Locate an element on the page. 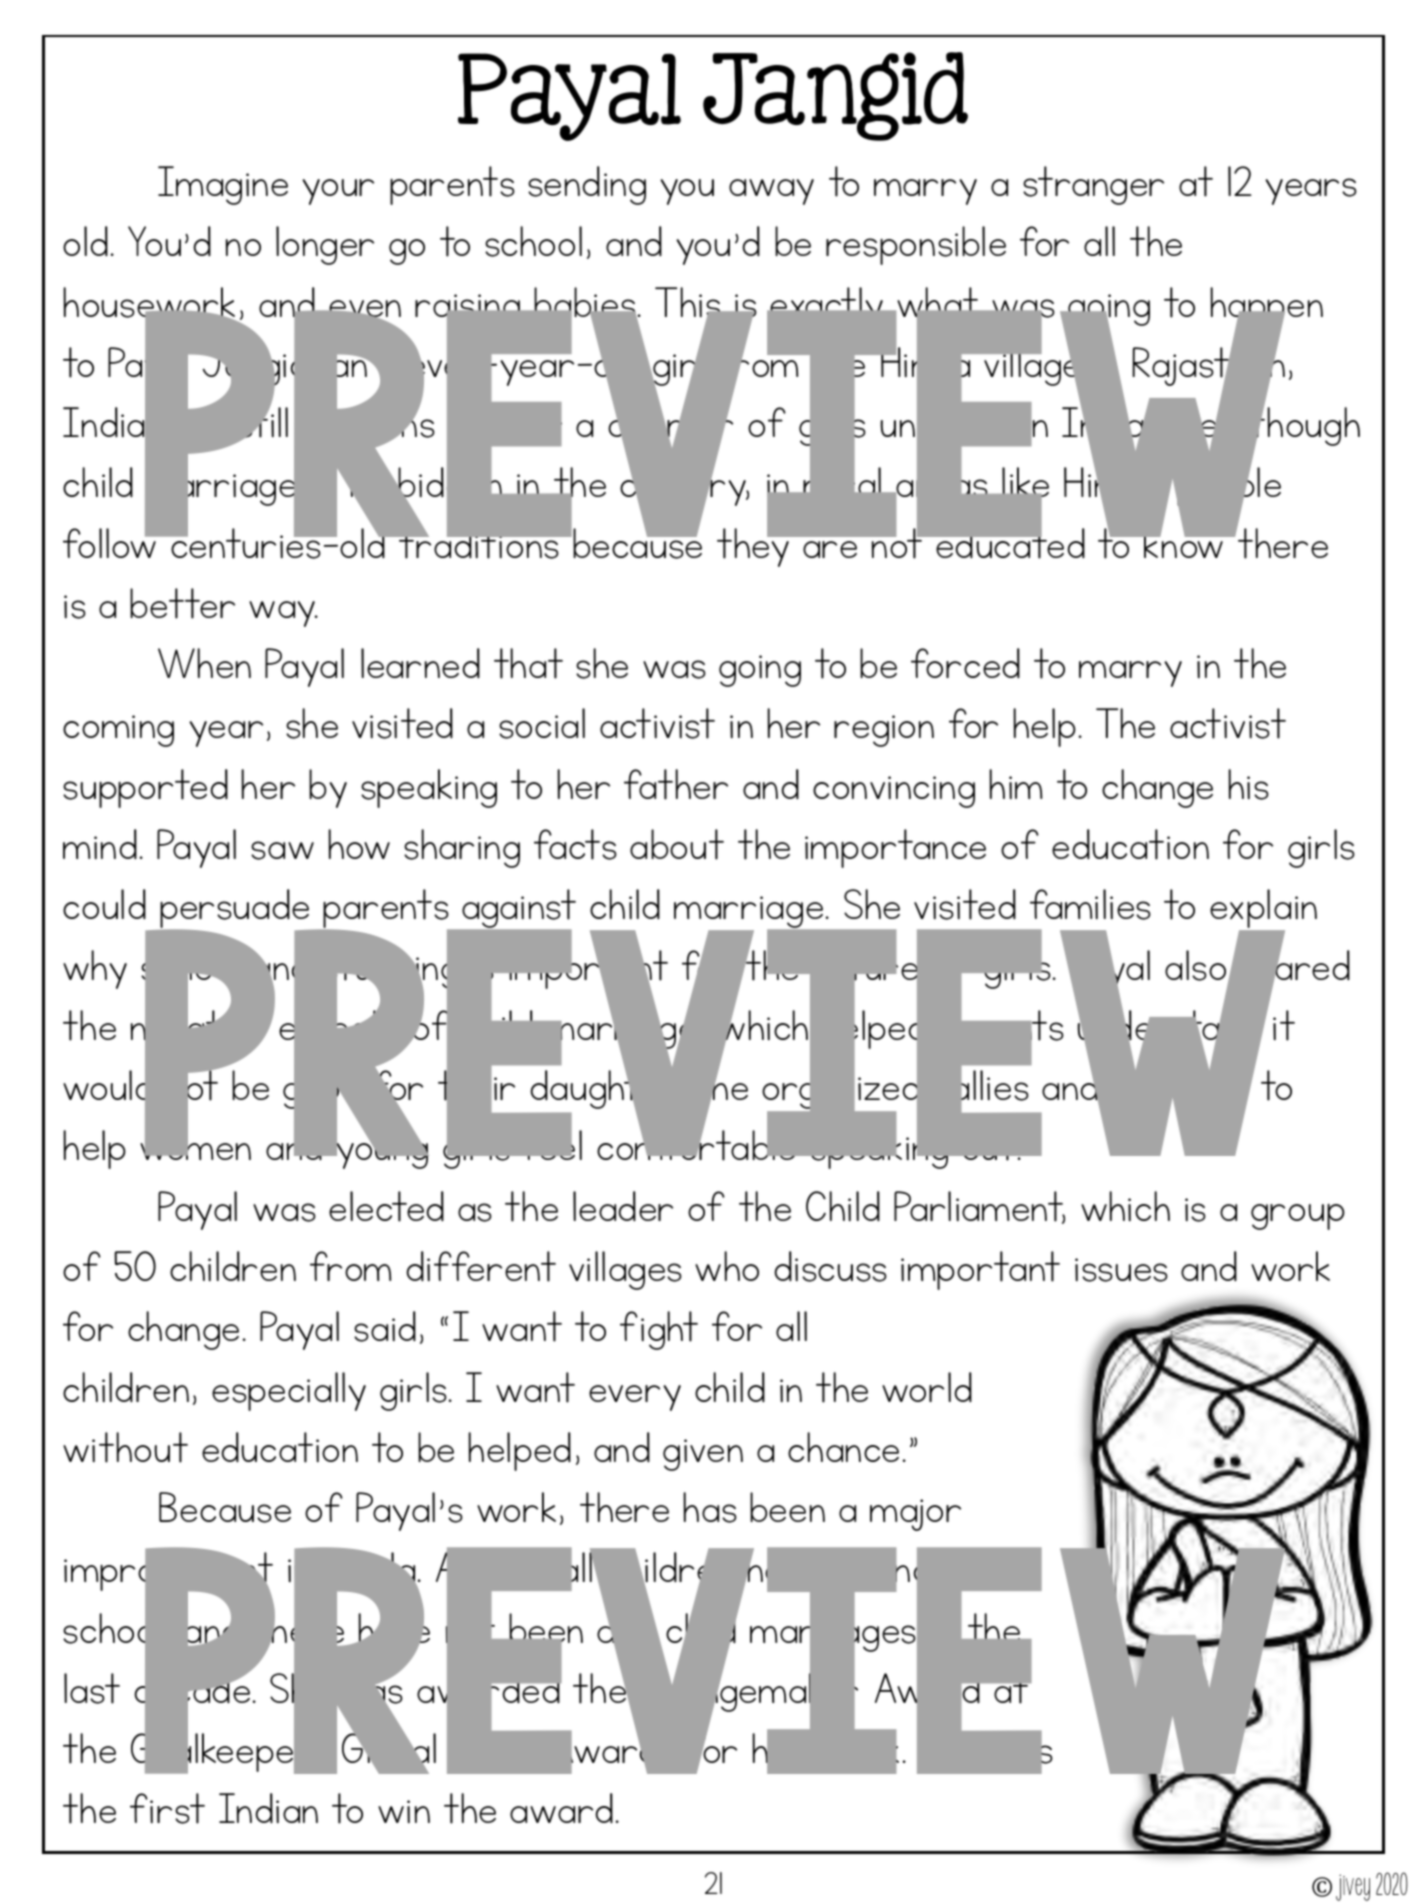 This image has height=1903, width=1427. stranger is located at coordinates (1093, 185).
